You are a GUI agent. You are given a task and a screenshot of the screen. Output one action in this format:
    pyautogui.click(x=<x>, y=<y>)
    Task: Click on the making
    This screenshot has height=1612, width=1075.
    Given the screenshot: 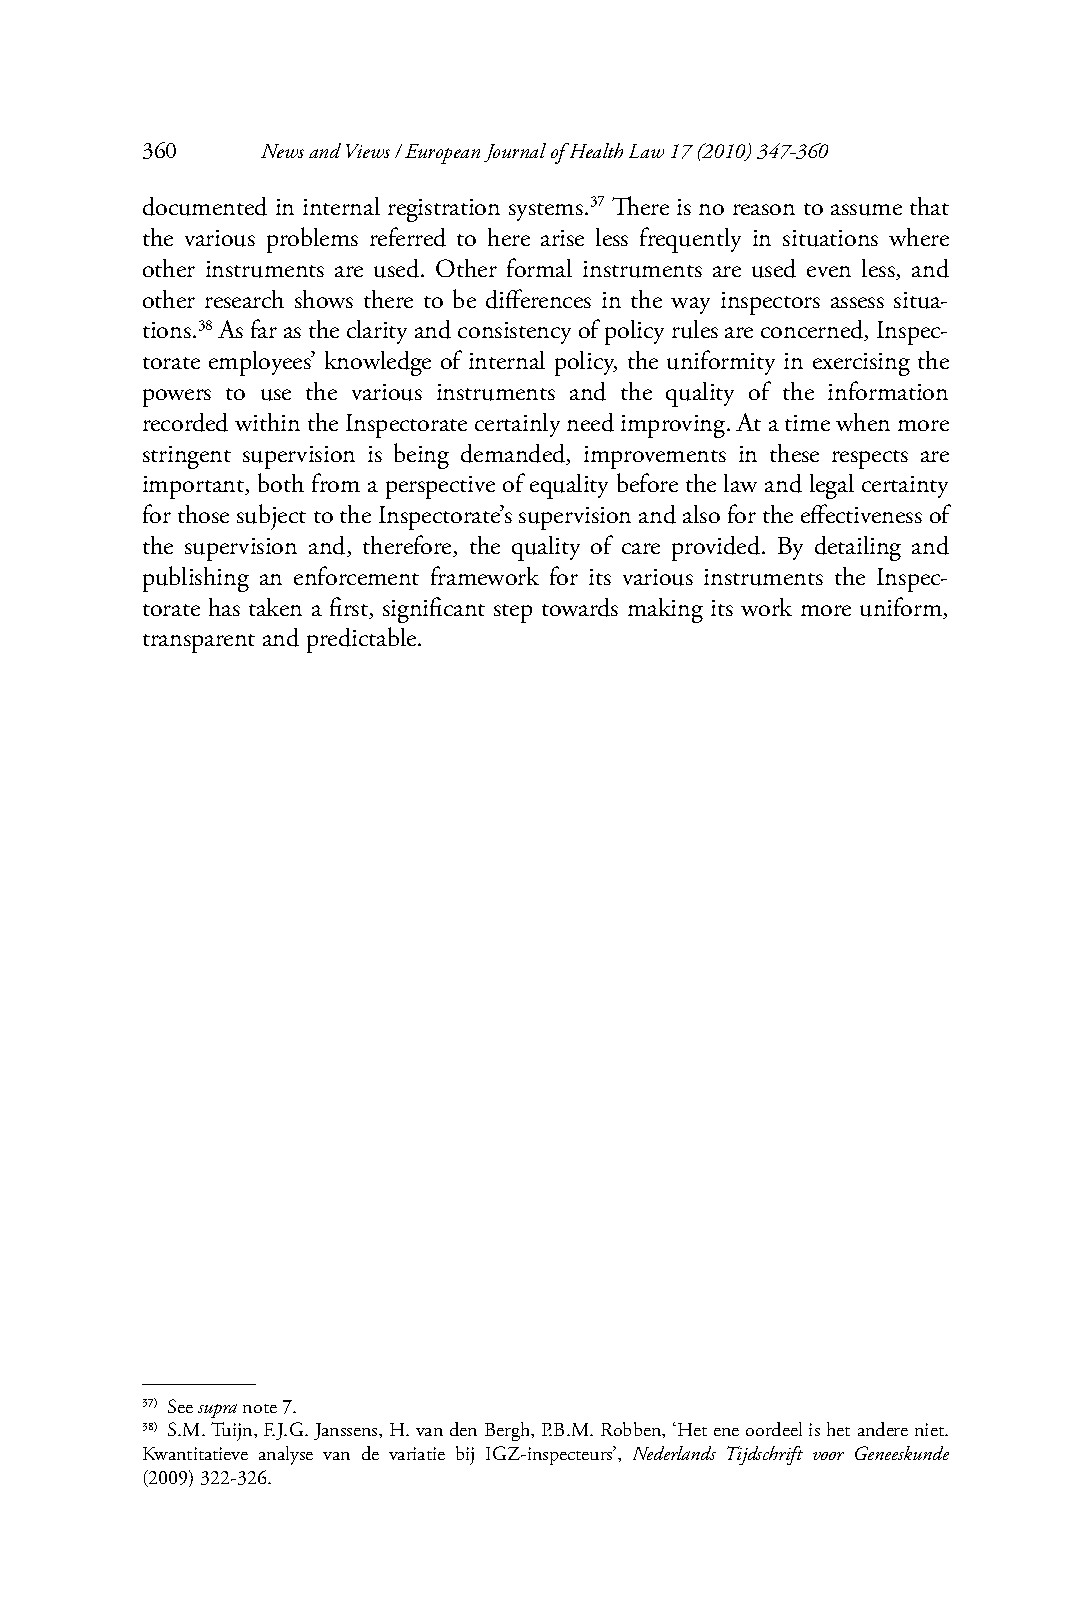 What is the action you would take?
    pyautogui.click(x=665, y=610)
